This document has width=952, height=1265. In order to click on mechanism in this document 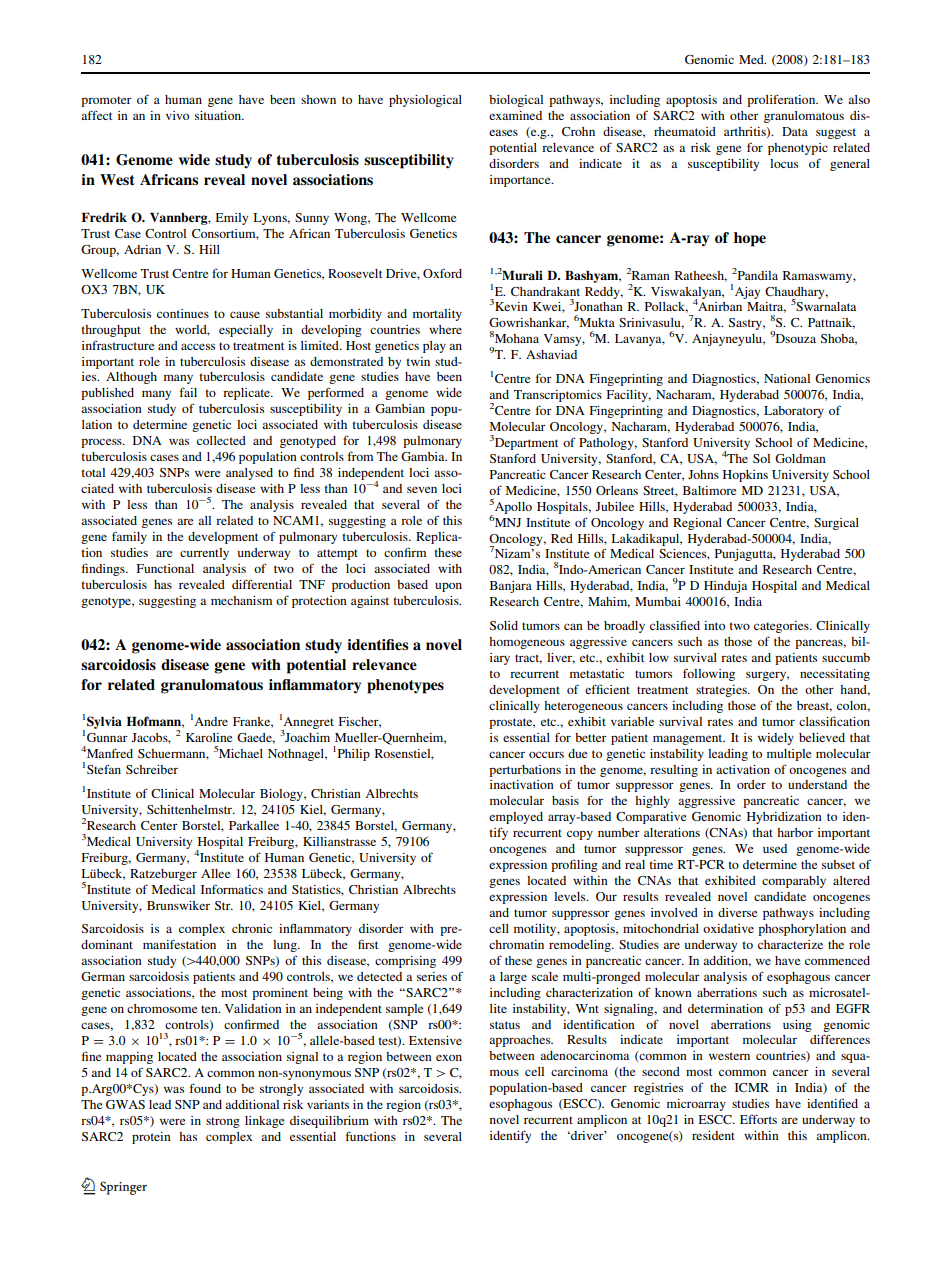, I will do `click(241, 600)`.
